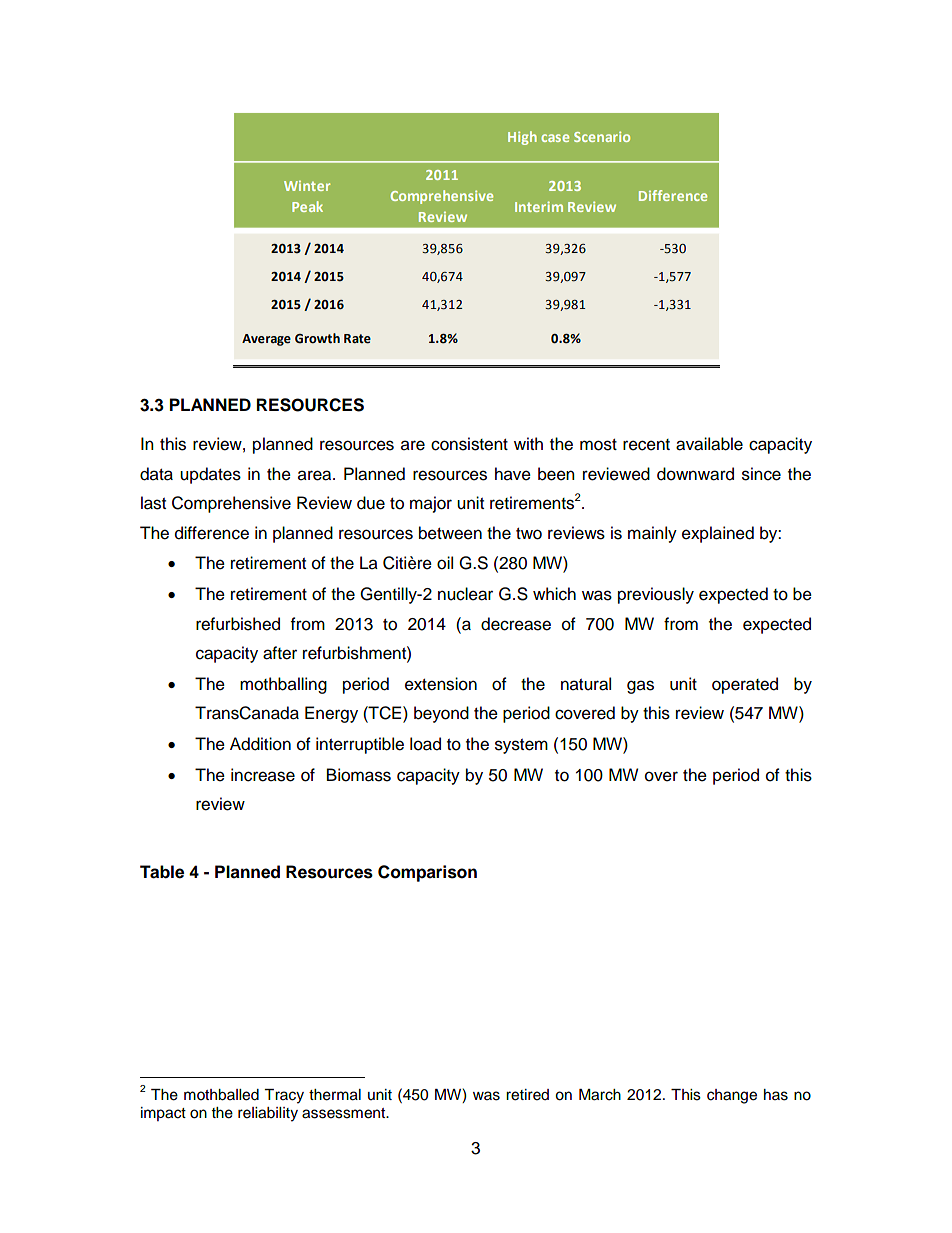 The width and height of the image is (952, 1233). Describe the element at coordinates (640, 687) in the image. I see `gas` at that location.
